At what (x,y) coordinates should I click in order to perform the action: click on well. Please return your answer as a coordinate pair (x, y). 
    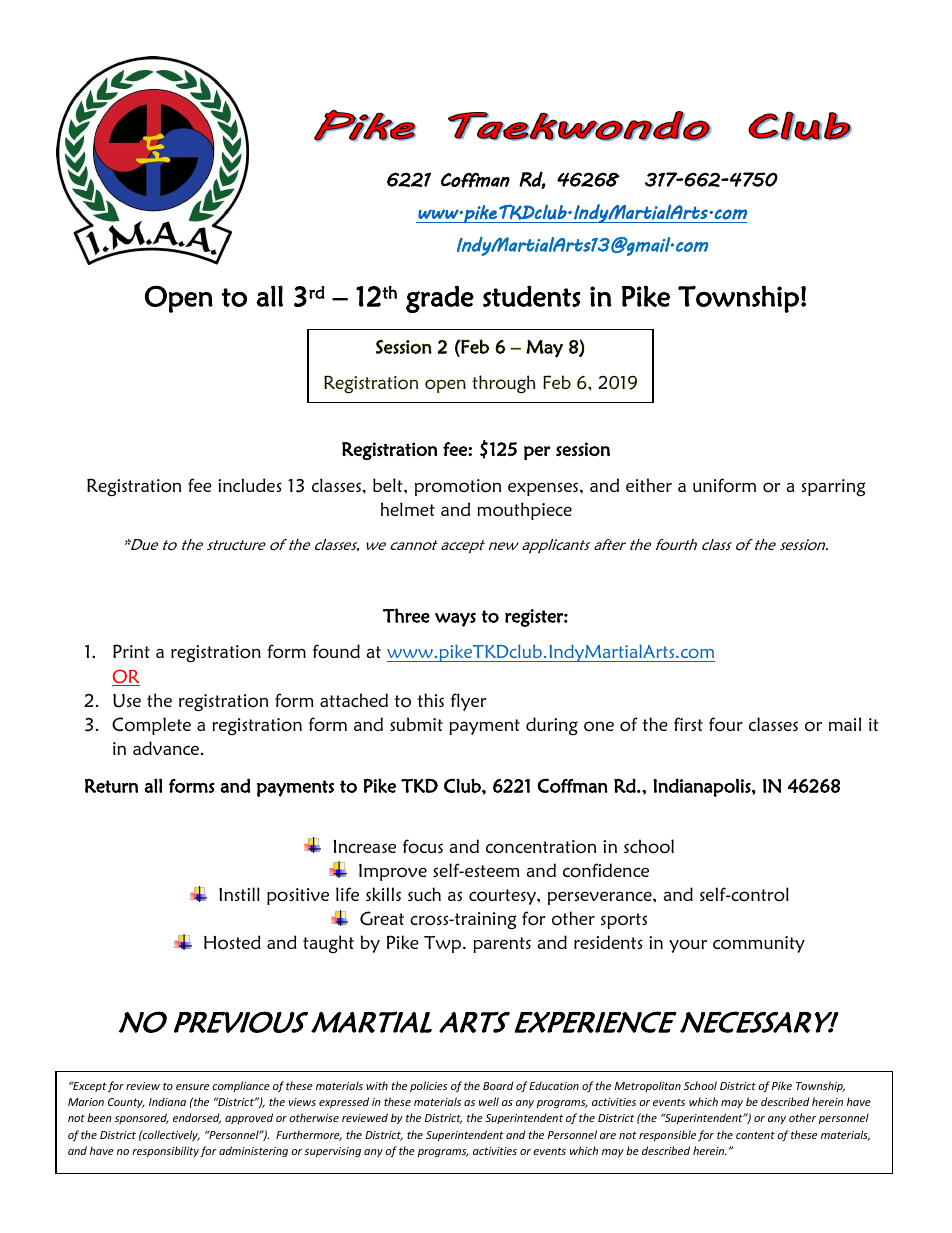
    Looking at the image, I should click on (489, 1101).
